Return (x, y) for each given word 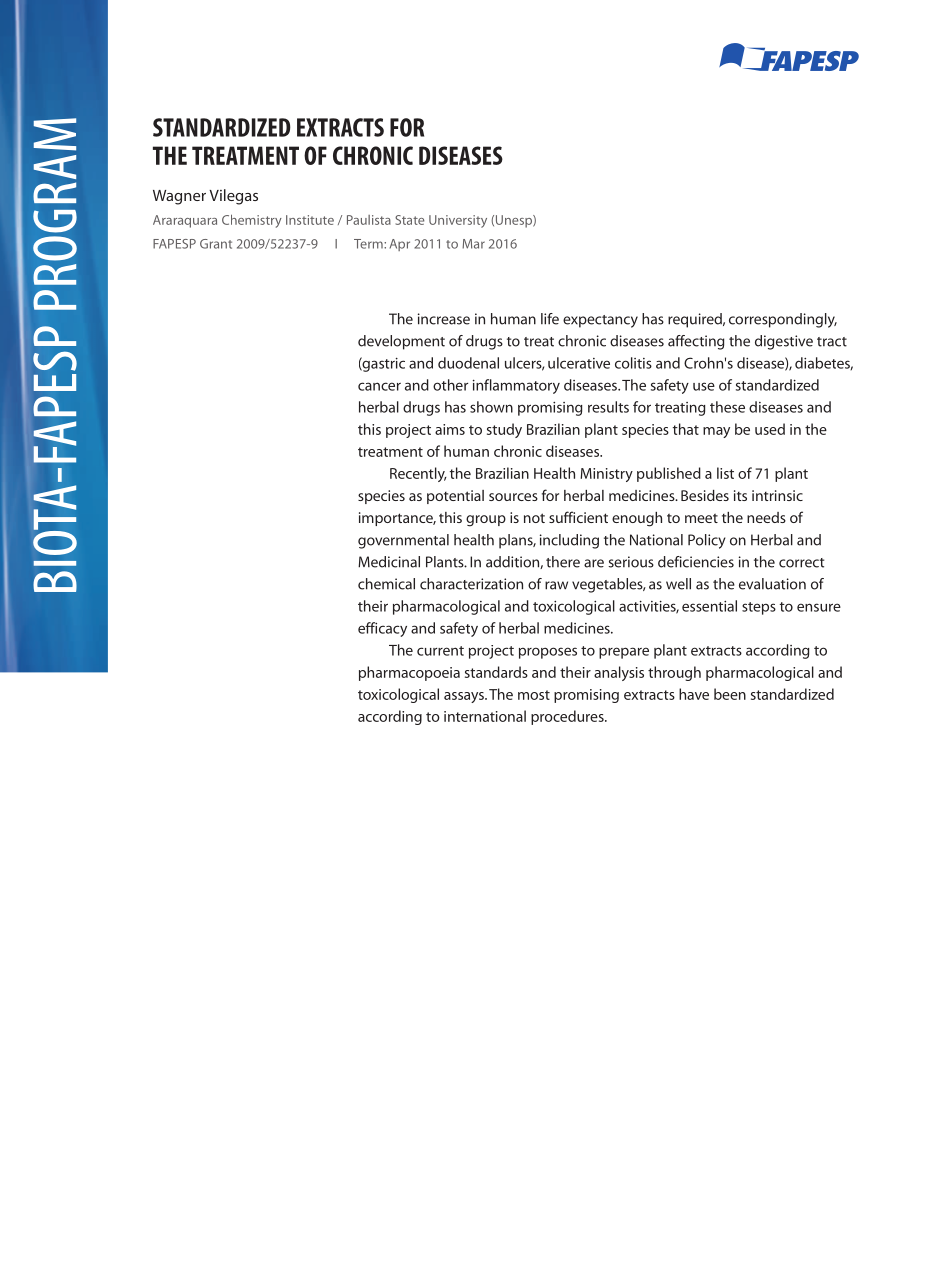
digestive (784, 342)
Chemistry (252, 221)
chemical (386, 584)
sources (513, 497)
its (740, 495)
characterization (471, 584)
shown (491, 407)
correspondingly (783, 320)
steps (759, 608)
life (550, 319)
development (401, 342)
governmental (403, 541)
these (727, 407)
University (458, 221)
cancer (379, 386)
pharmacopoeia (409, 673)
